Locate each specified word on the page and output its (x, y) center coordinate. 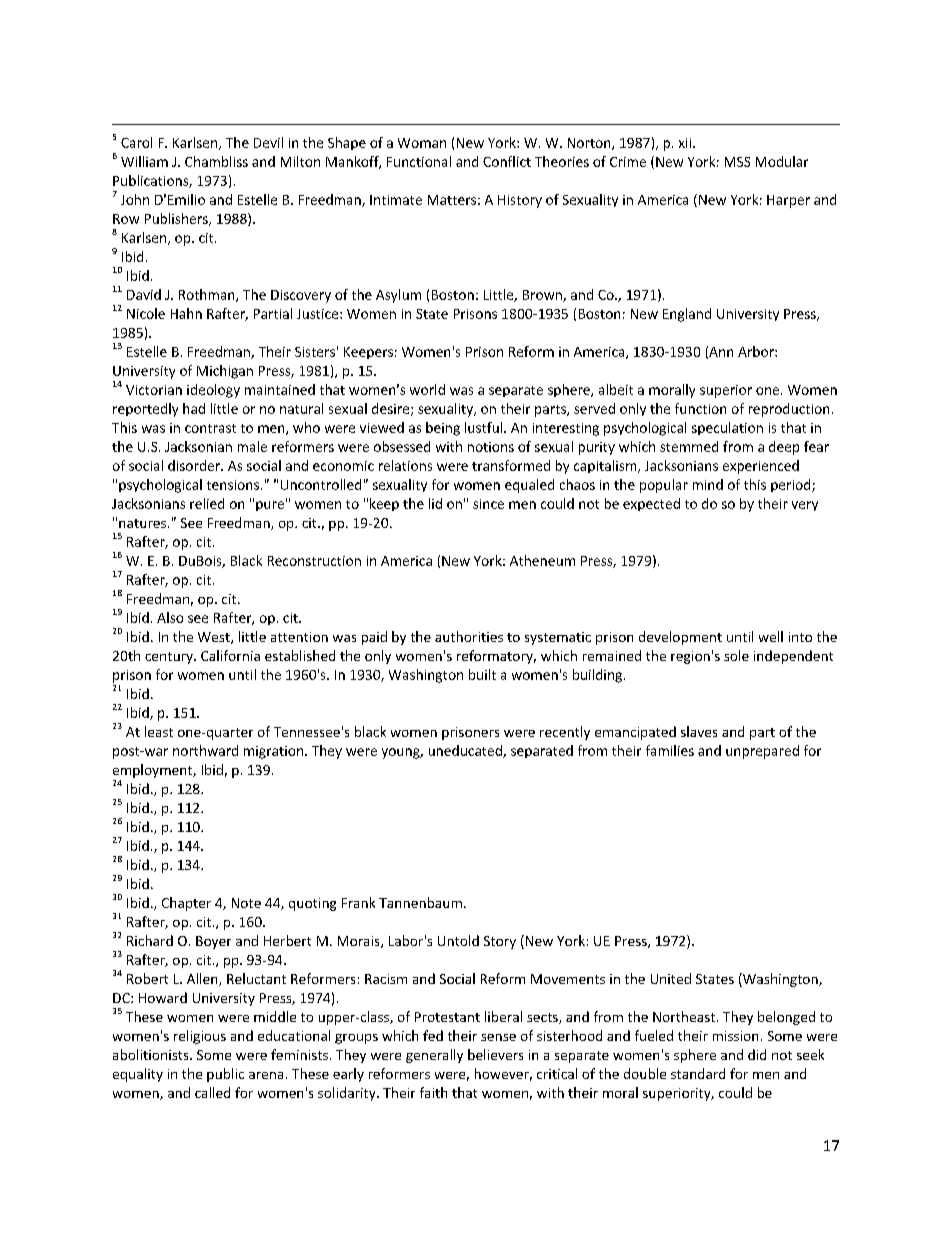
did (757, 1054)
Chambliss (216, 161)
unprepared (762, 752)
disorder (195, 465)
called (212, 1092)
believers (495, 1054)
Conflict (507, 161)
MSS (737, 162)
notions (491, 447)
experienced (761, 467)
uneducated (466, 751)
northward (205, 750)
